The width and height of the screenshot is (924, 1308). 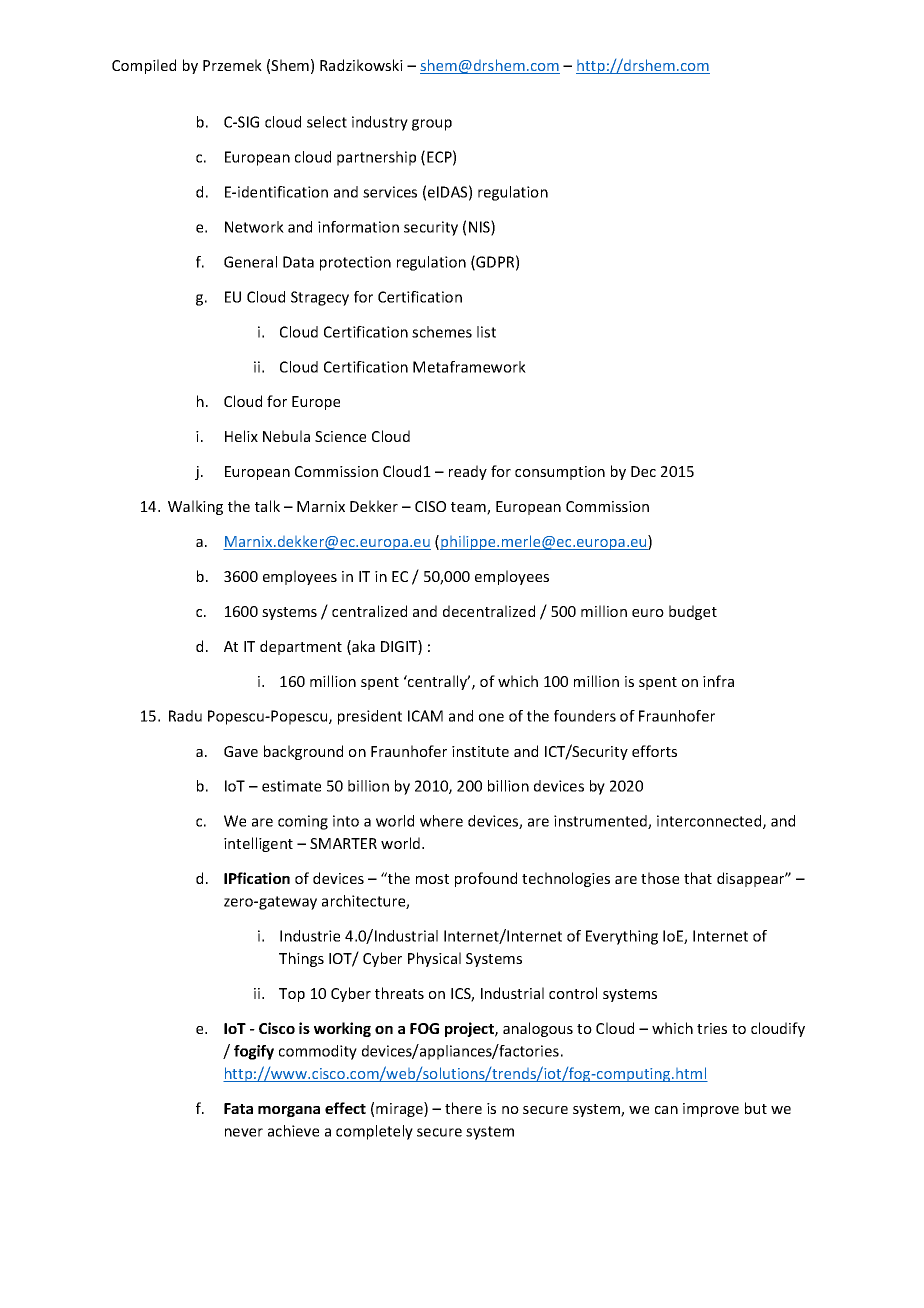 What do you see at coordinates (698, 878) in the screenshot?
I see `that` at bounding box center [698, 878].
